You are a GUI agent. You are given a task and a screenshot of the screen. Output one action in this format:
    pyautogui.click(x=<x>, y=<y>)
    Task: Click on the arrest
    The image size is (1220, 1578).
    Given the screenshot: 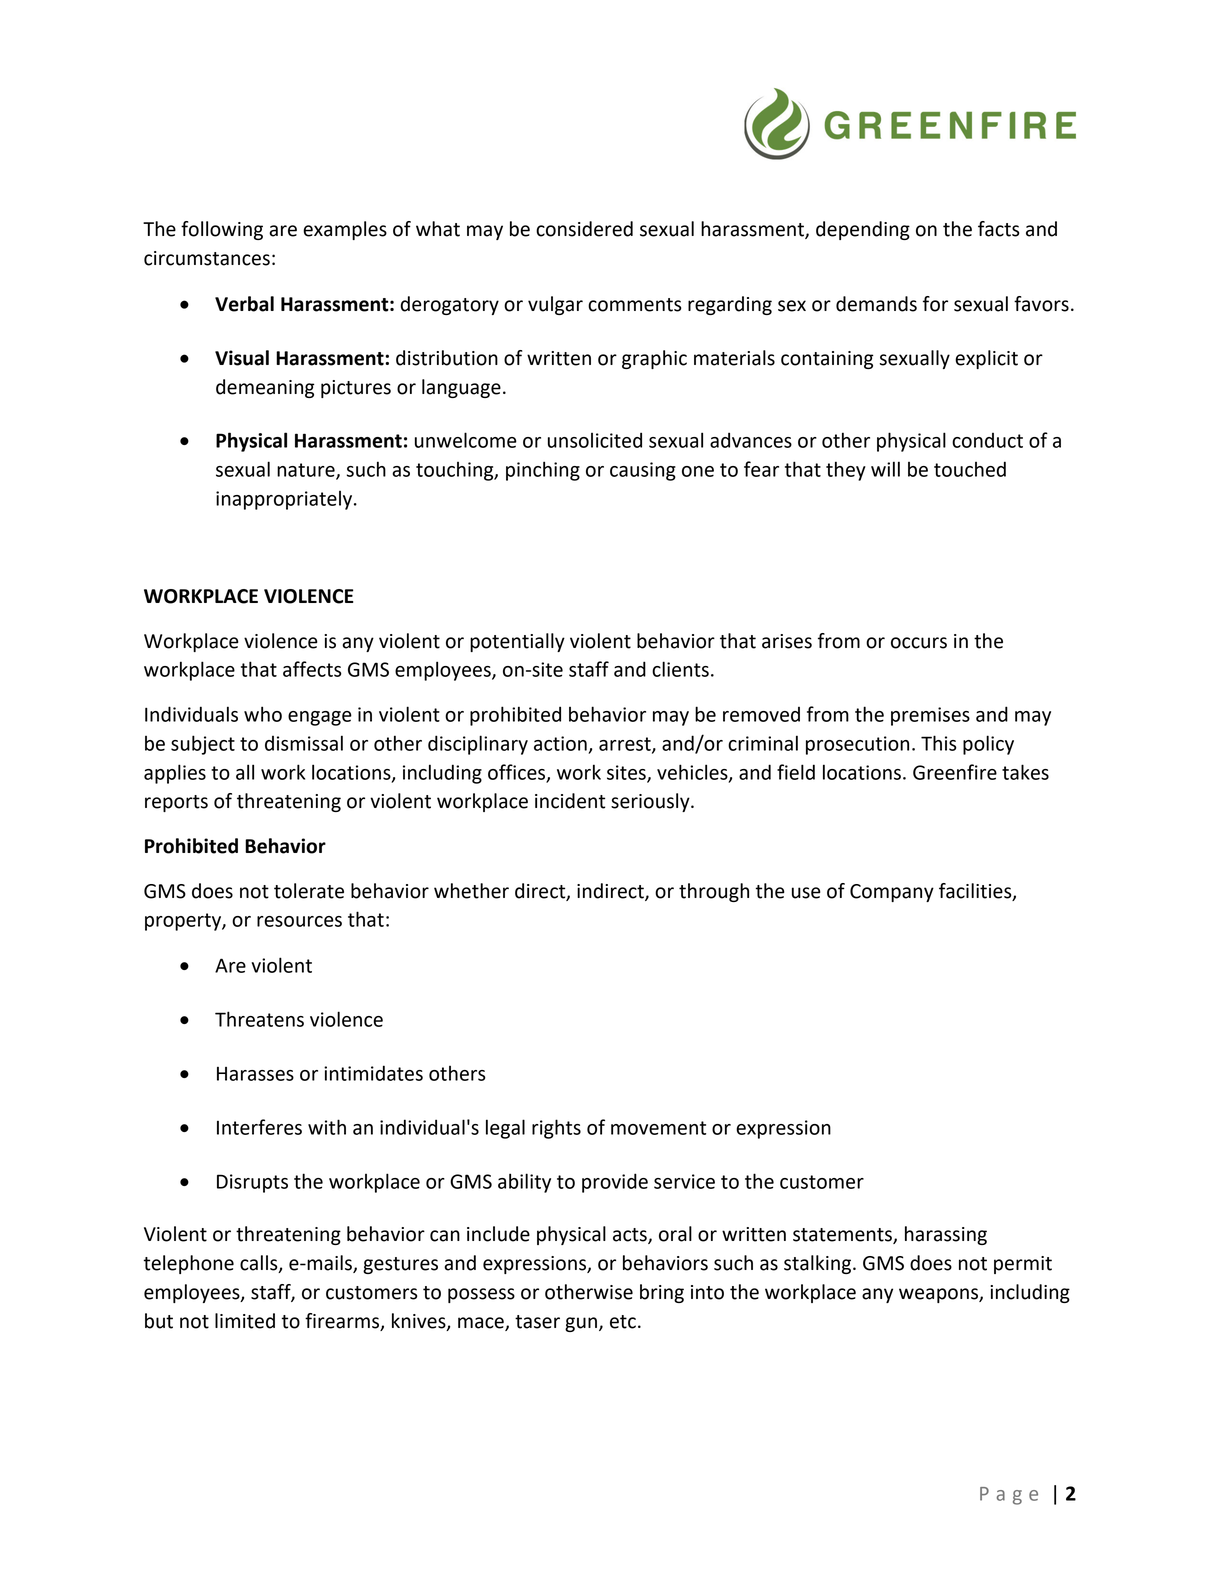 What is the action you would take?
    pyautogui.click(x=626, y=745)
